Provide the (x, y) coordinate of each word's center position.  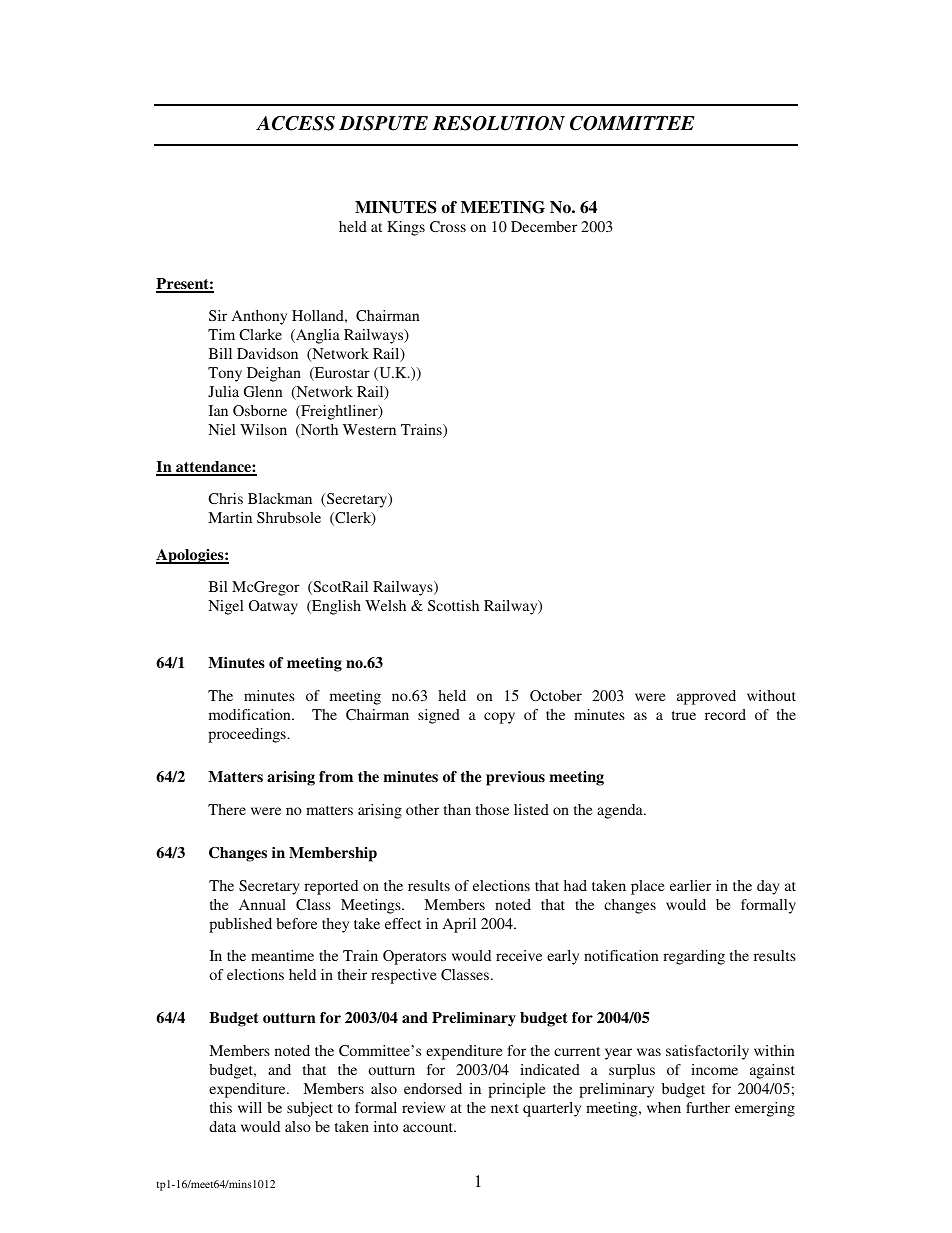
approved (706, 697)
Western (369, 429)
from (336, 776)
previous (515, 778)
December (544, 226)
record (725, 714)
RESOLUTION (498, 123)
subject (310, 1109)
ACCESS (295, 123)
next (505, 1108)
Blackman (280, 498)
